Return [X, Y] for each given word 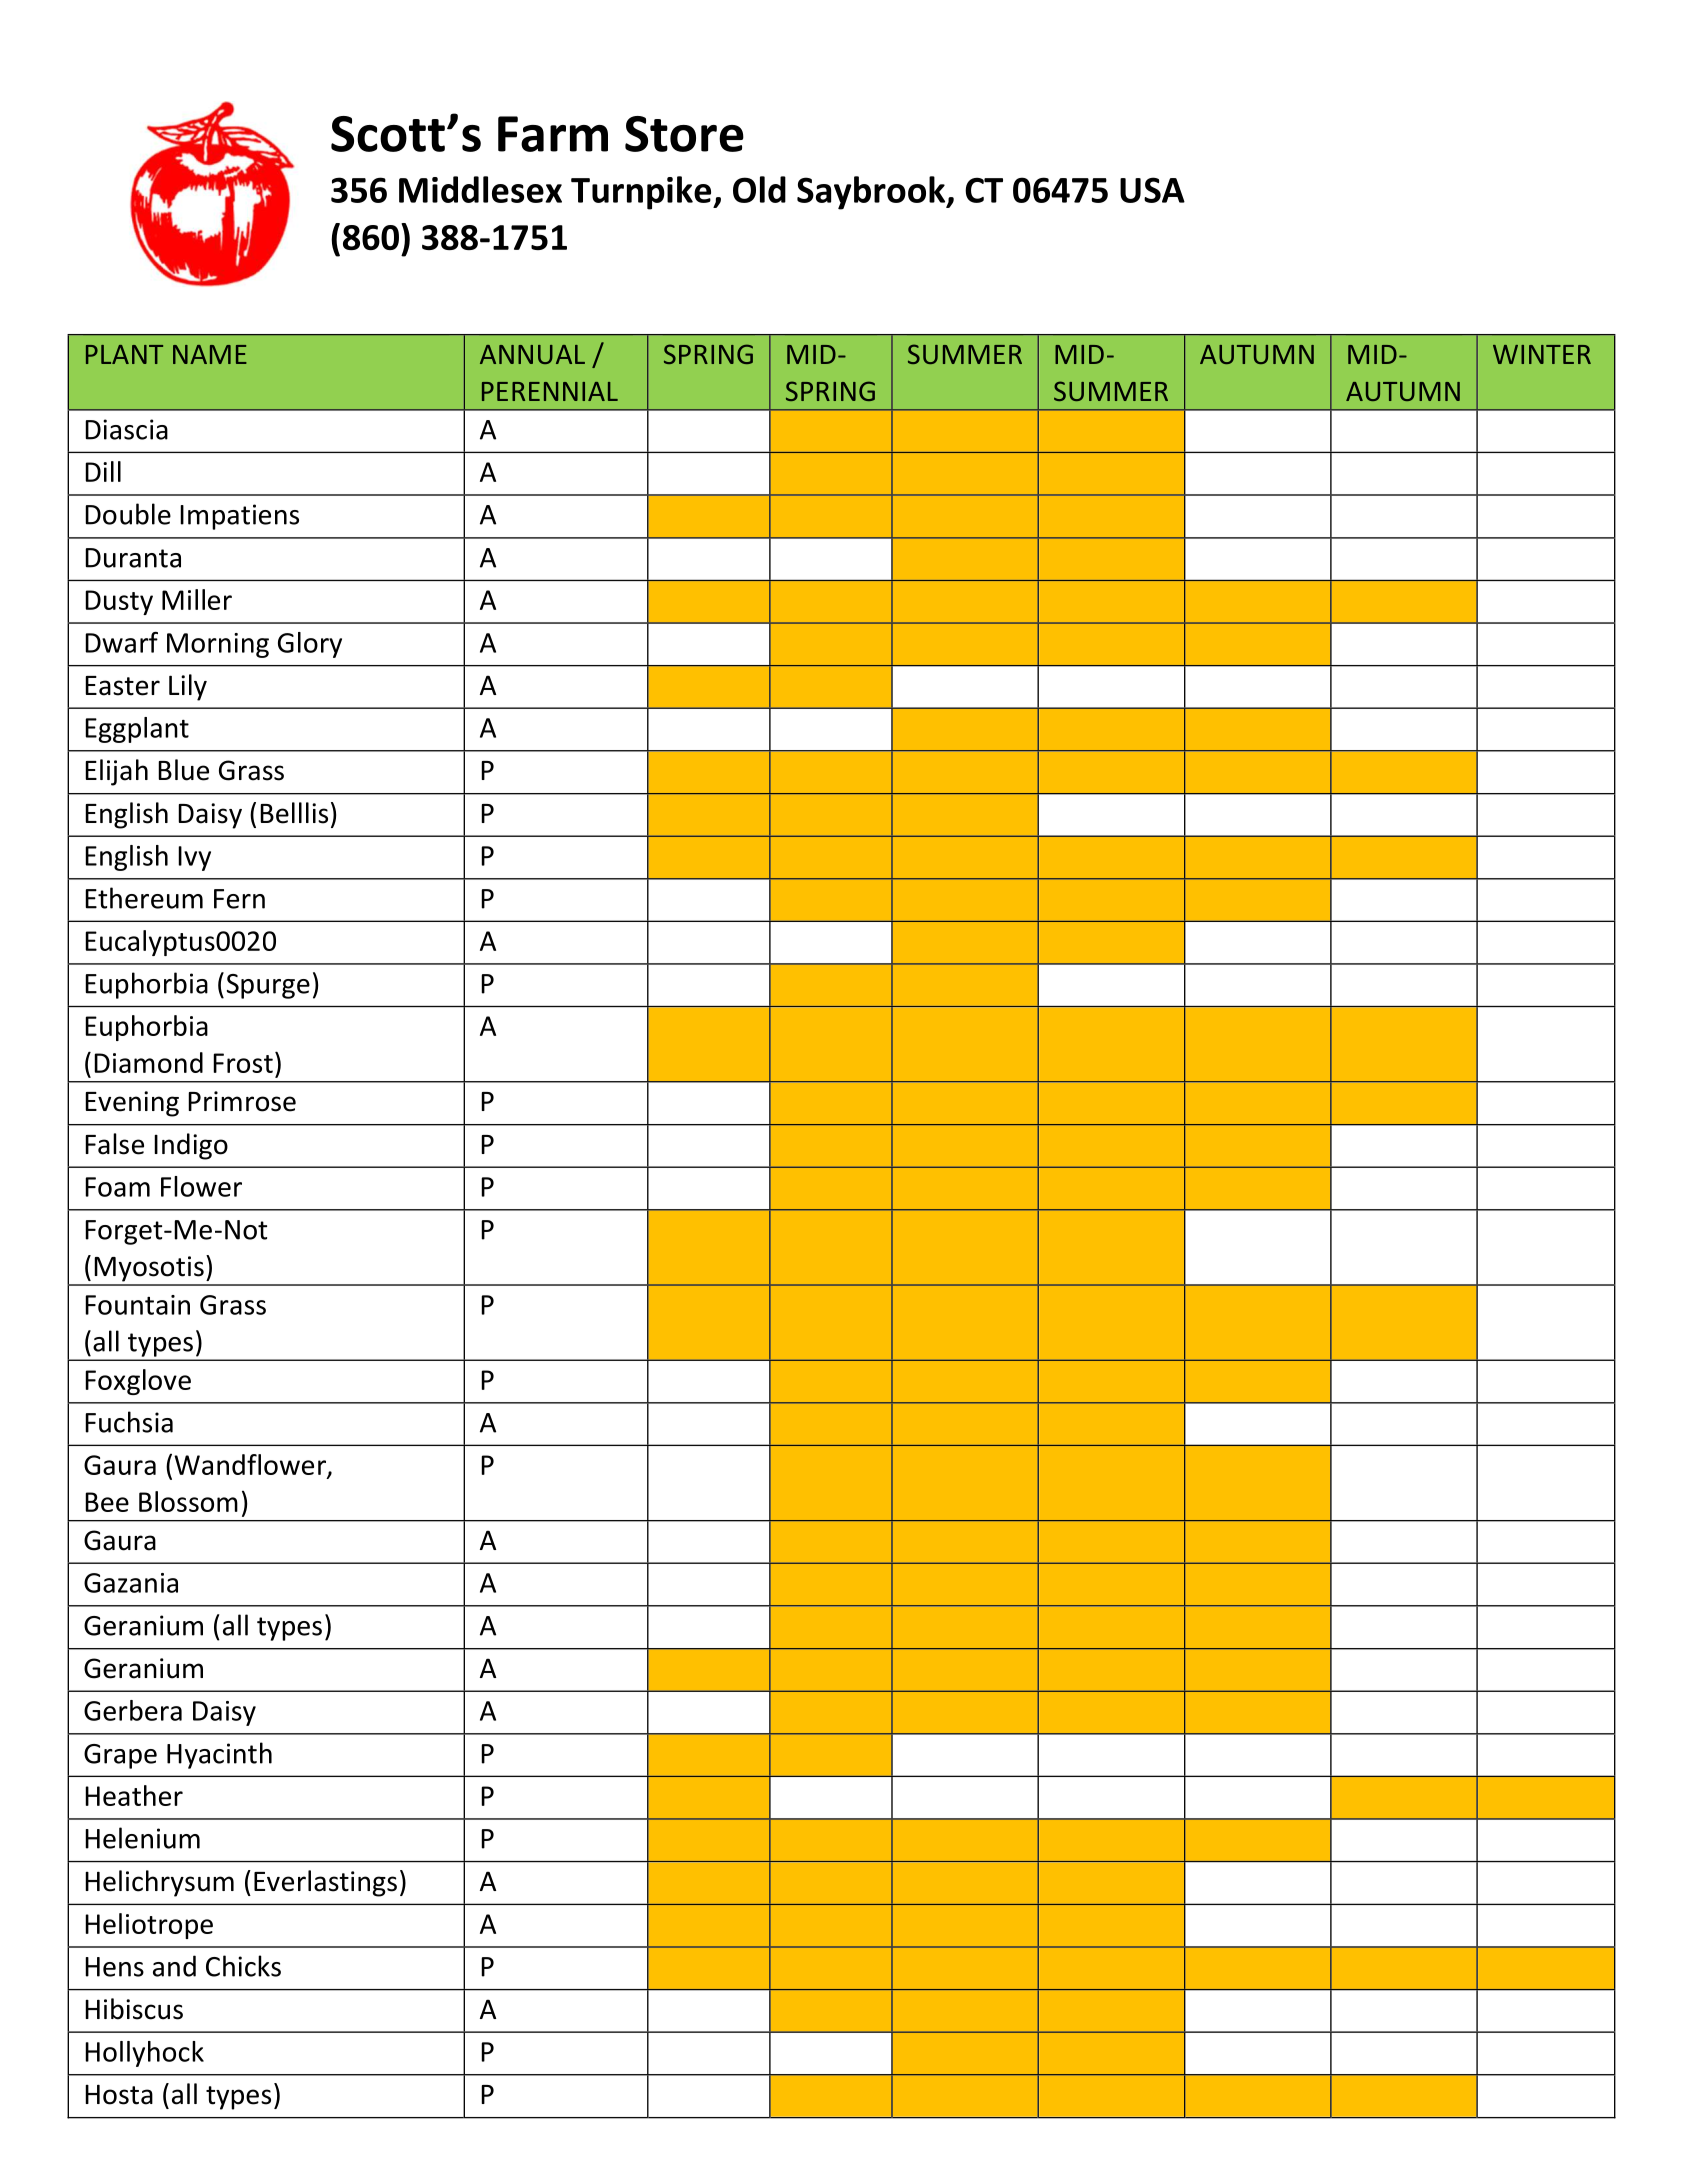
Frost [243, 1063]
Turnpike [642, 193]
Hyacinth [219, 1755]
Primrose [242, 1101]
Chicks [243, 1966]
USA [1152, 190]
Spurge [268, 986]
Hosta [119, 2094]
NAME [210, 354]
